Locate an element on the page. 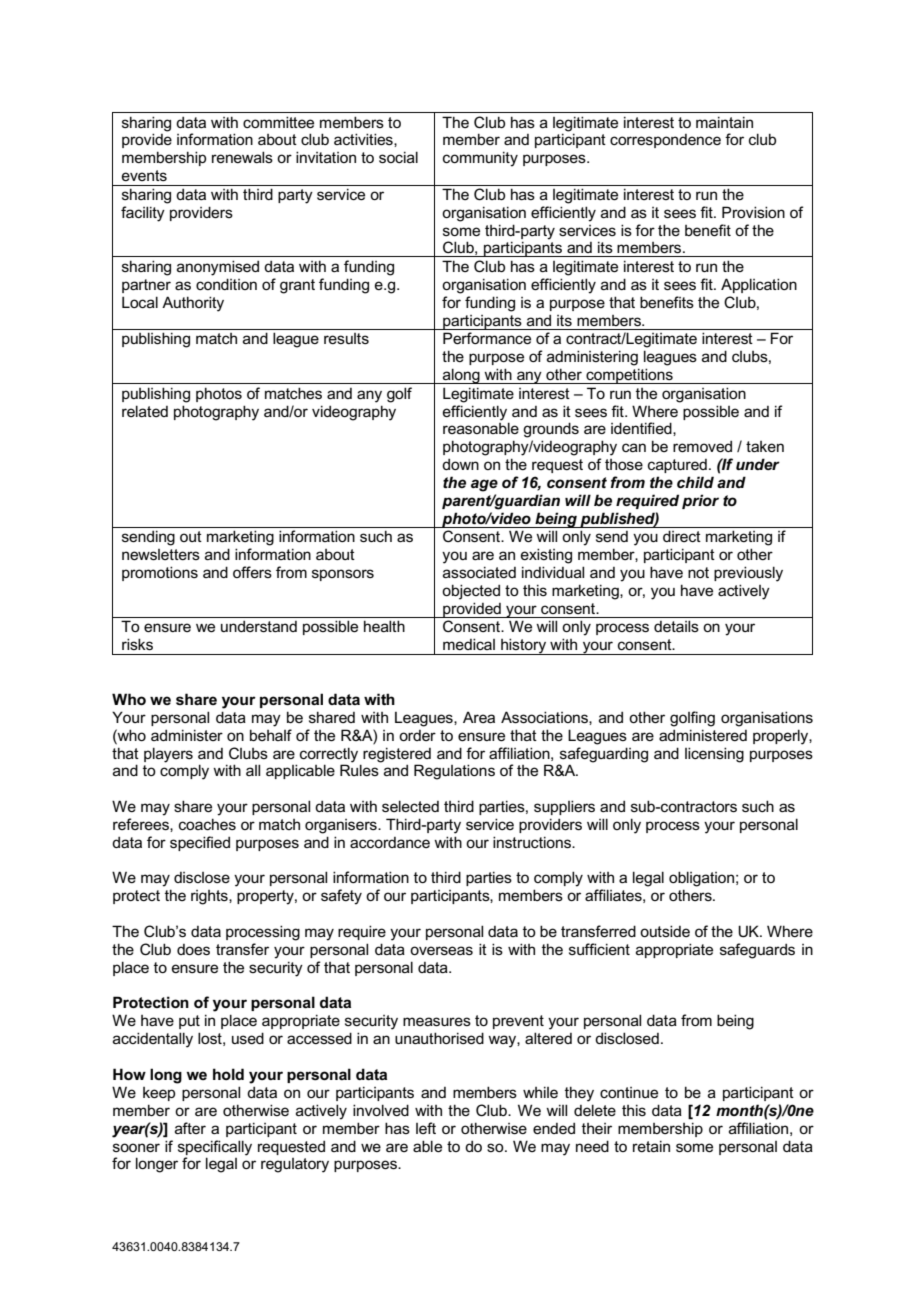 The image size is (924, 1308). results is located at coordinates (346, 338).
